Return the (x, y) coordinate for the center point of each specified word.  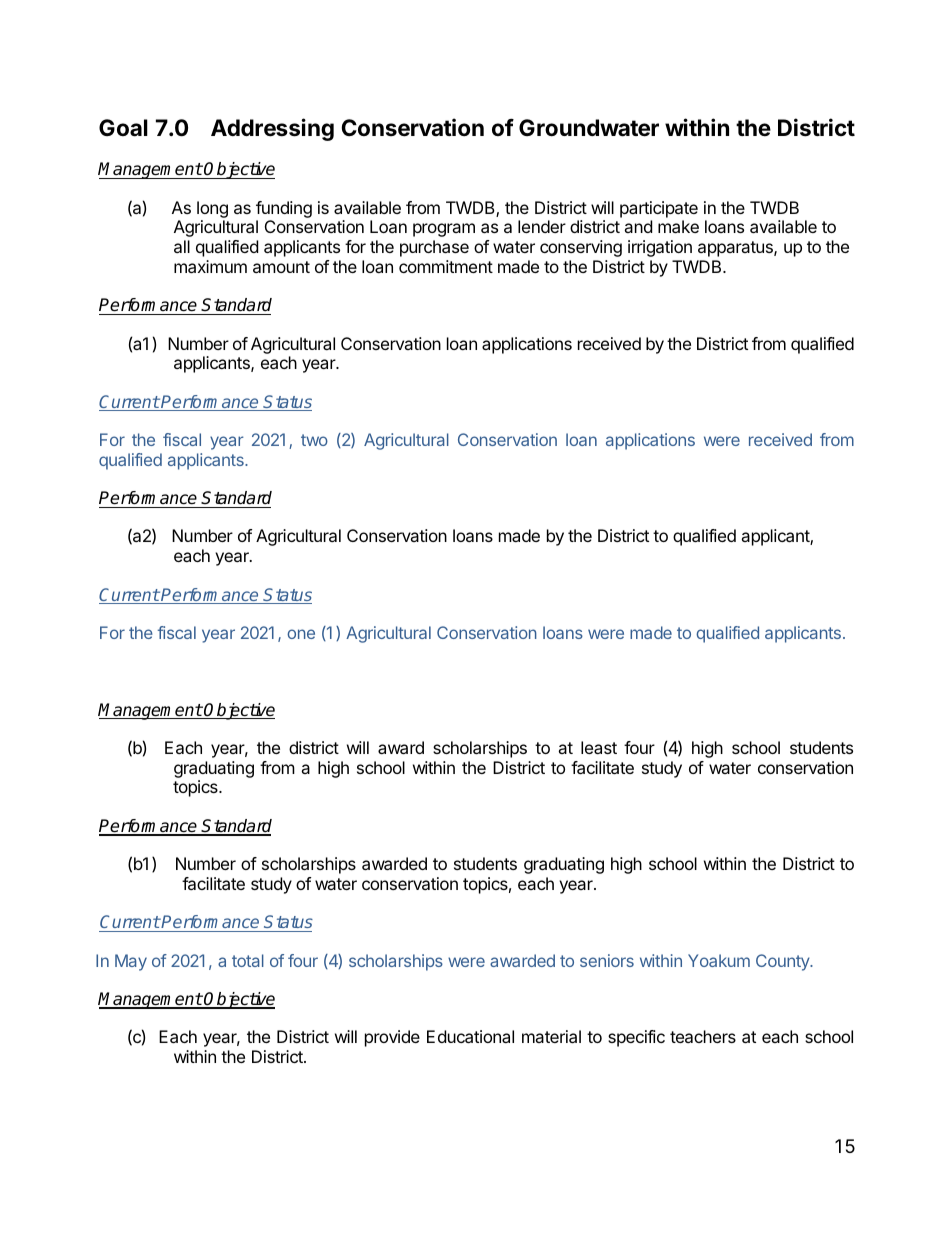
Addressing (272, 129)
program (444, 230)
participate (659, 209)
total (248, 960)
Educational (470, 1036)
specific (636, 1038)
